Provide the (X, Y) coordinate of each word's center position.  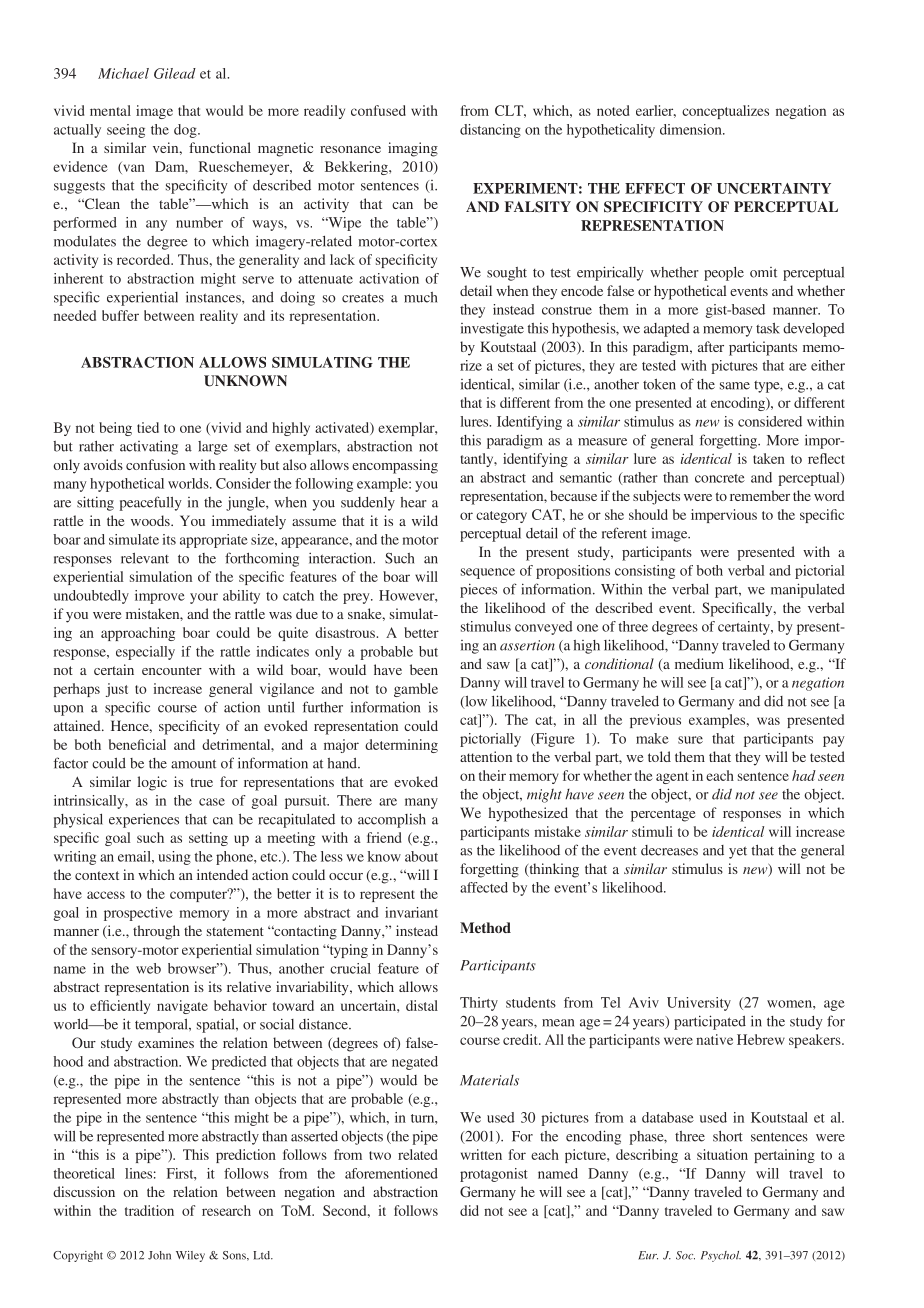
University (699, 1004)
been (424, 669)
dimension (692, 129)
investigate (492, 329)
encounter (172, 670)
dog (186, 131)
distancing (490, 131)
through (156, 932)
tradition (149, 1210)
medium (699, 663)
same (735, 386)
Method (485, 927)
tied (148, 427)
